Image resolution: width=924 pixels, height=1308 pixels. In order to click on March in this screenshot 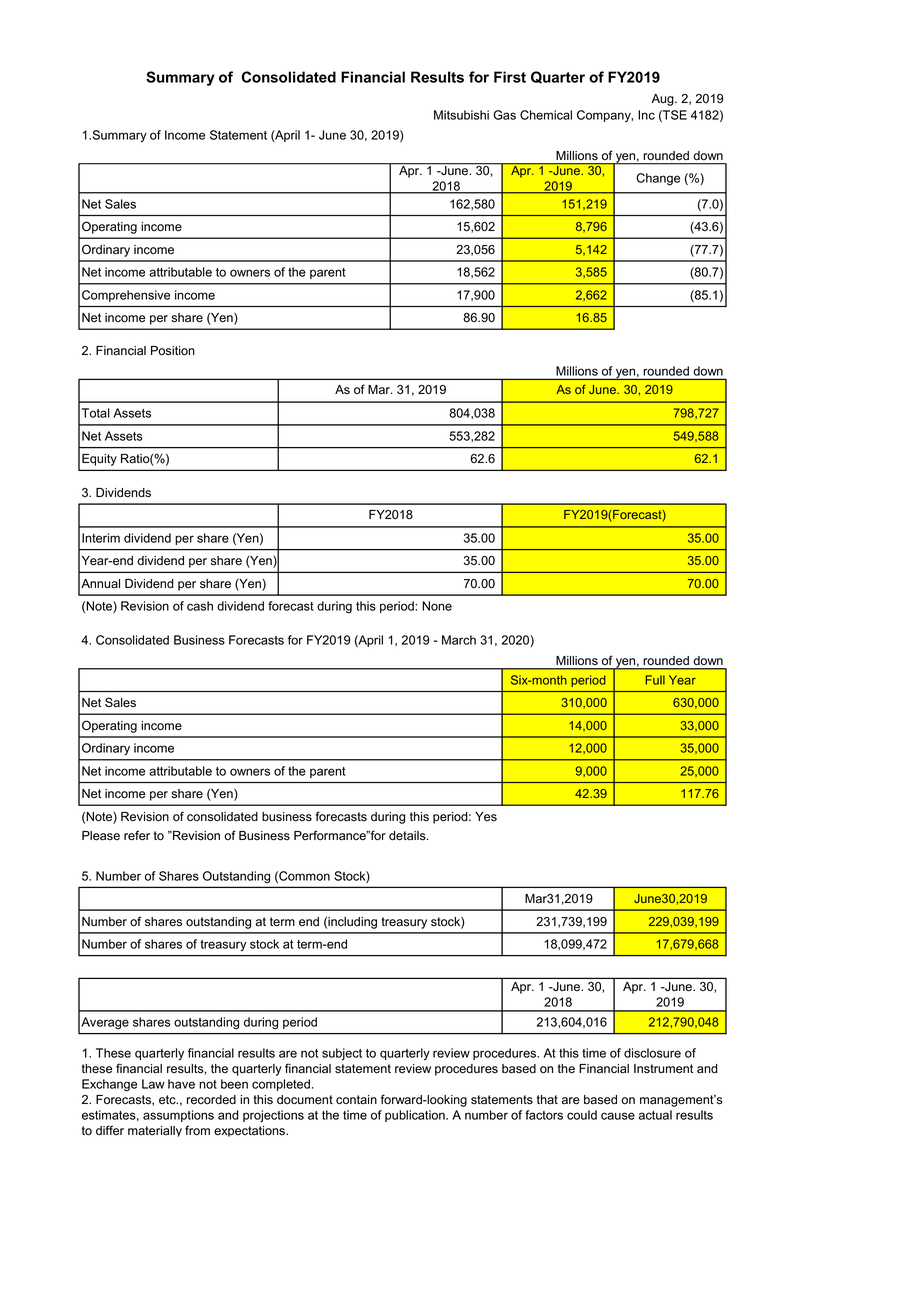, I will do `click(459, 640)`.
